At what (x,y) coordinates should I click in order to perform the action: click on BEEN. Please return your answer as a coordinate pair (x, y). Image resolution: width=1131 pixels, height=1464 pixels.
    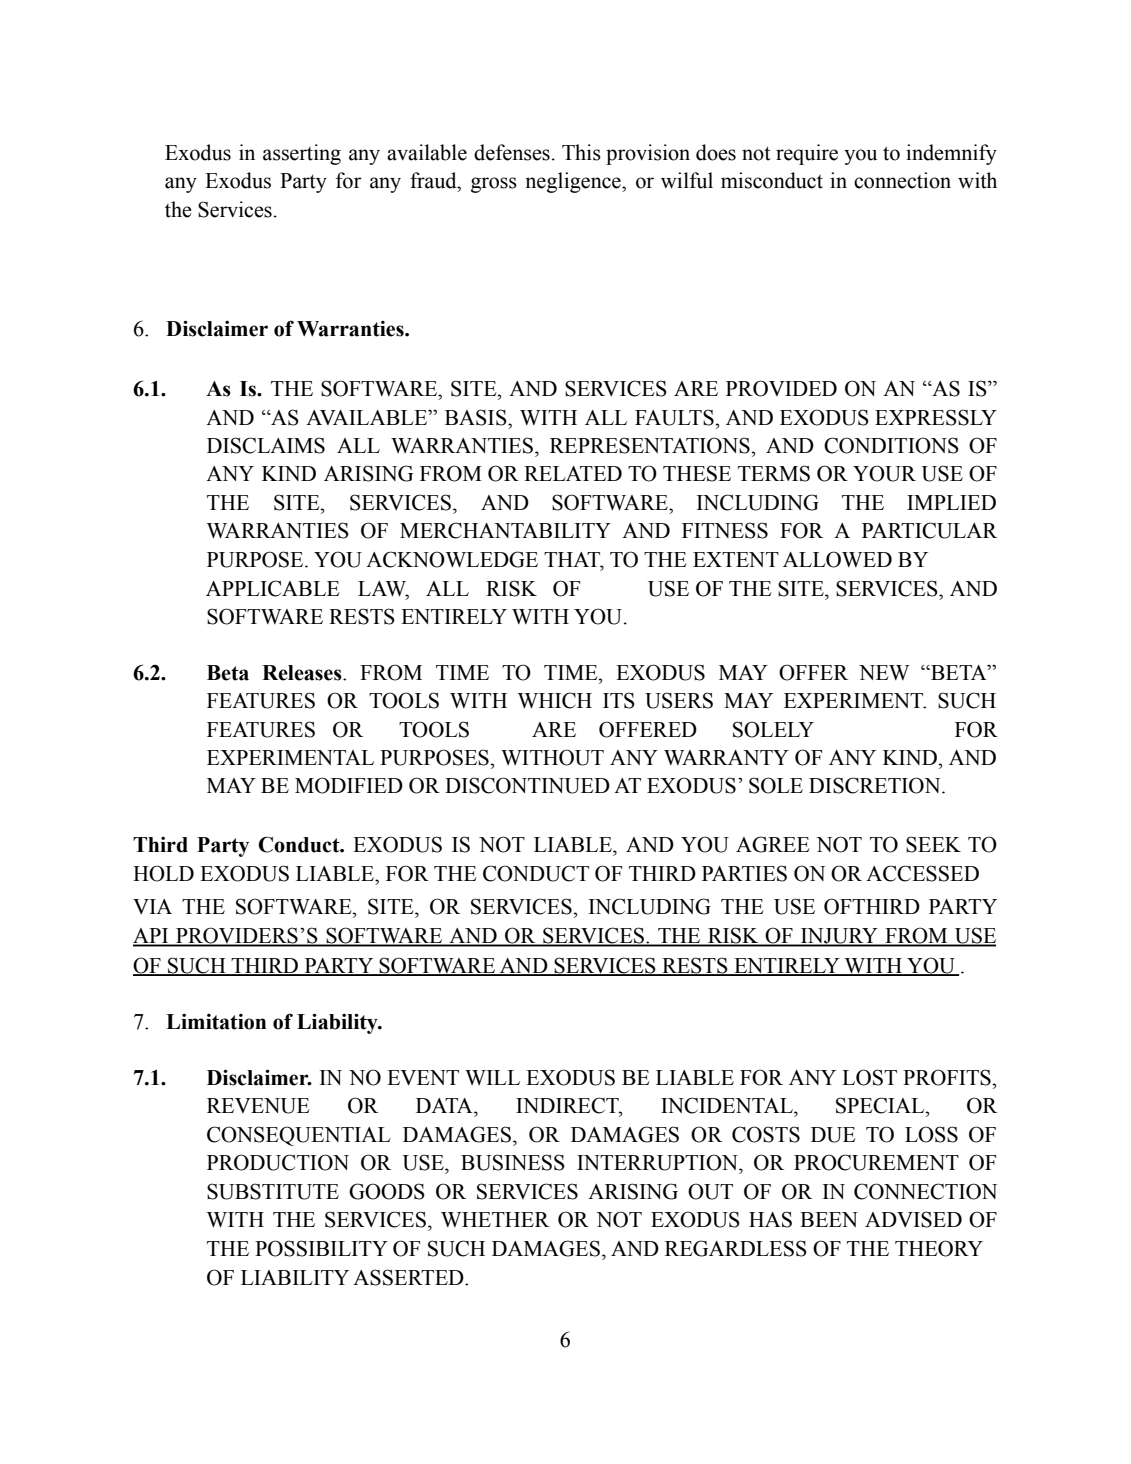
    Looking at the image, I should click on (829, 1219).
